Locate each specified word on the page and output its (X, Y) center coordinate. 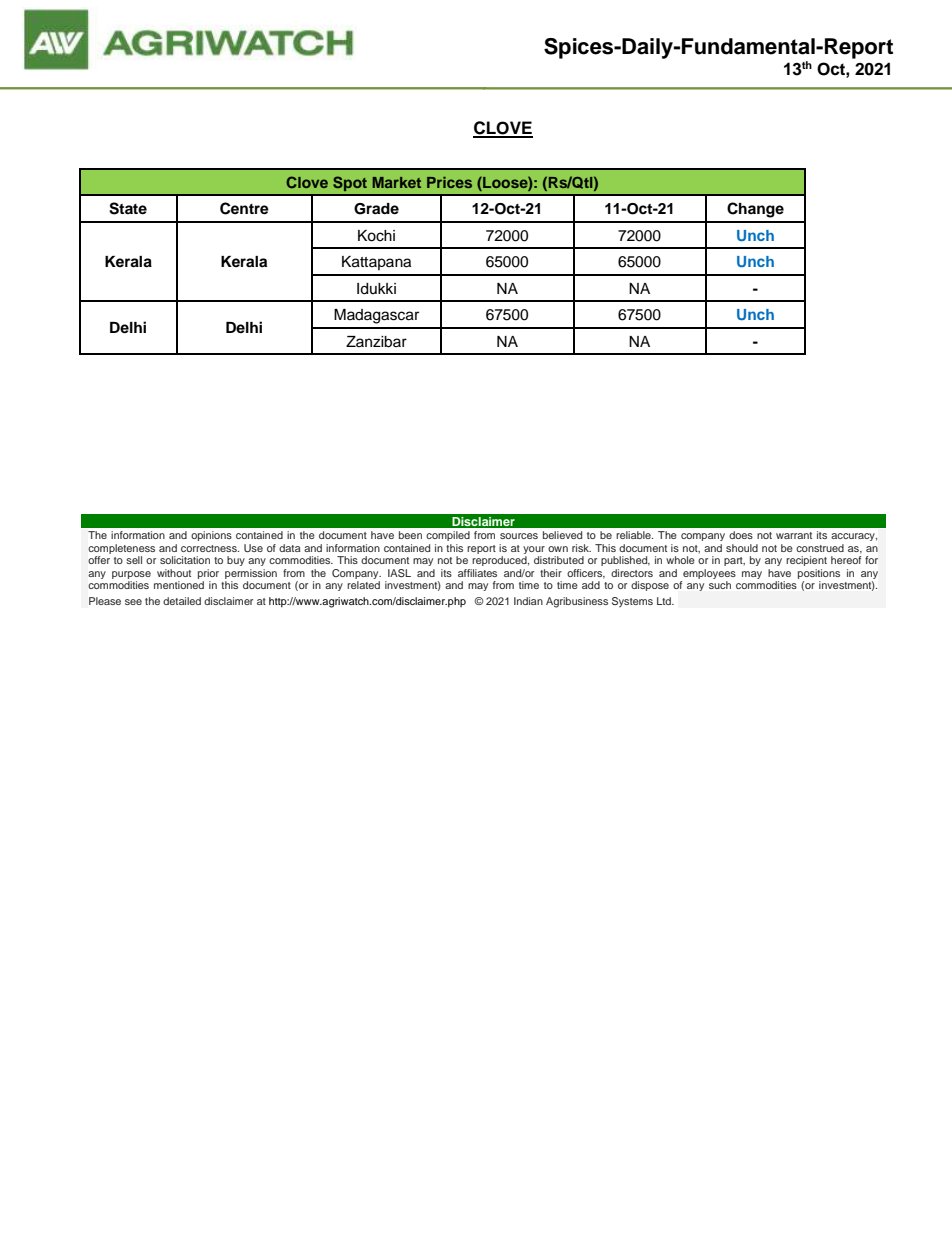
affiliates (477, 573)
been (410, 535)
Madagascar (376, 316)
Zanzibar (376, 342)
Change (755, 210)
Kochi (376, 236)
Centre (244, 208)
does (741, 535)
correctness (210, 548)
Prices (449, 182)
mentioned (179, 585)
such (720, 585)
